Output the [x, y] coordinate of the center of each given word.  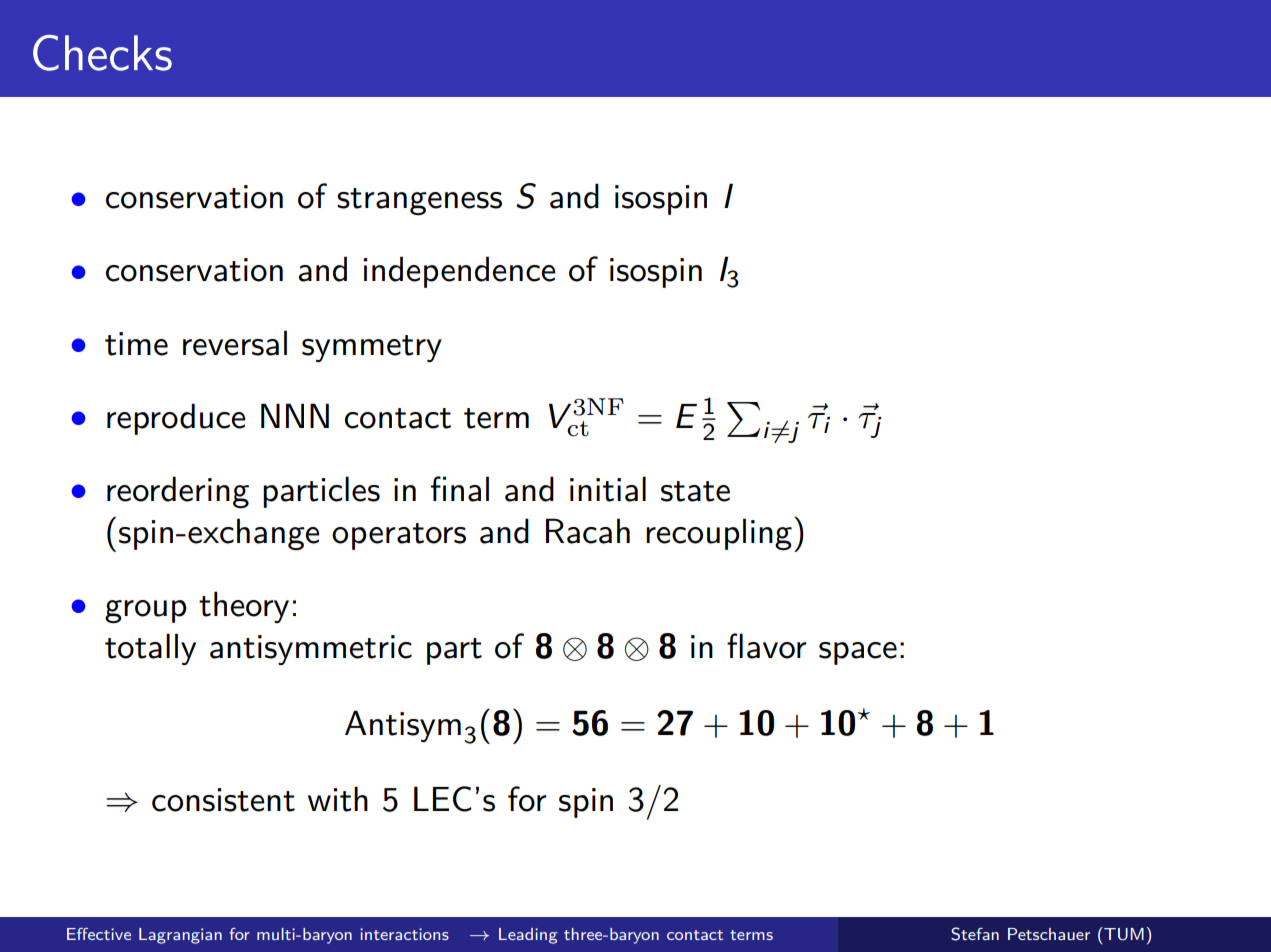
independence [460, 272]
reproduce [176, 419]
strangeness [419, 201]
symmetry [372, 348]
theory [244, 607]
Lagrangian [180, 936]
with [338, 799]
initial [608, 489]
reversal [235, 343]
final [460, 489]
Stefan [975, 934]
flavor [766, 646]
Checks [102, 53]
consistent [223, 800]
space [858, 653]
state [695, 491]
